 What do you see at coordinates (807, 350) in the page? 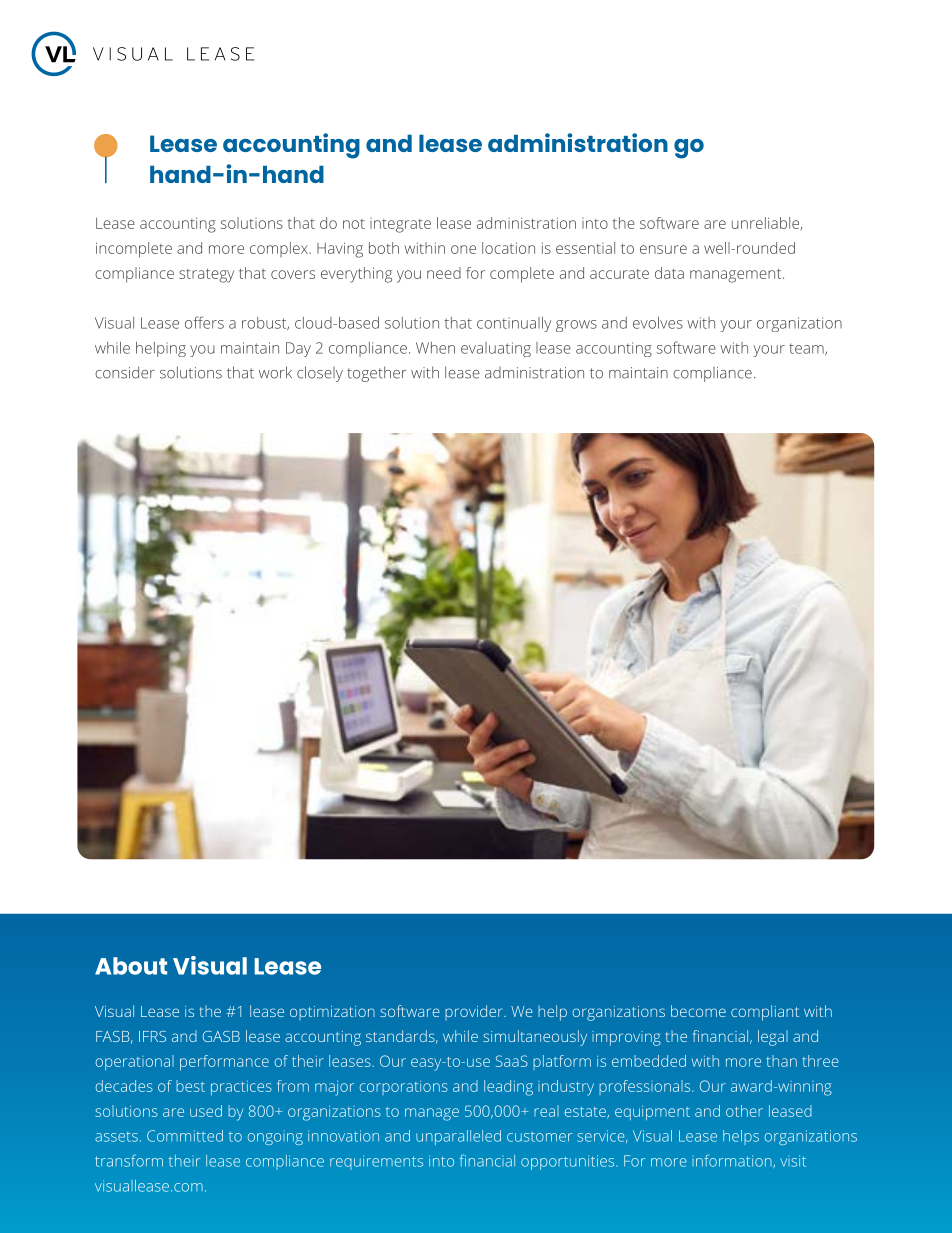
I see `team` at bounding box center [807, 350].
